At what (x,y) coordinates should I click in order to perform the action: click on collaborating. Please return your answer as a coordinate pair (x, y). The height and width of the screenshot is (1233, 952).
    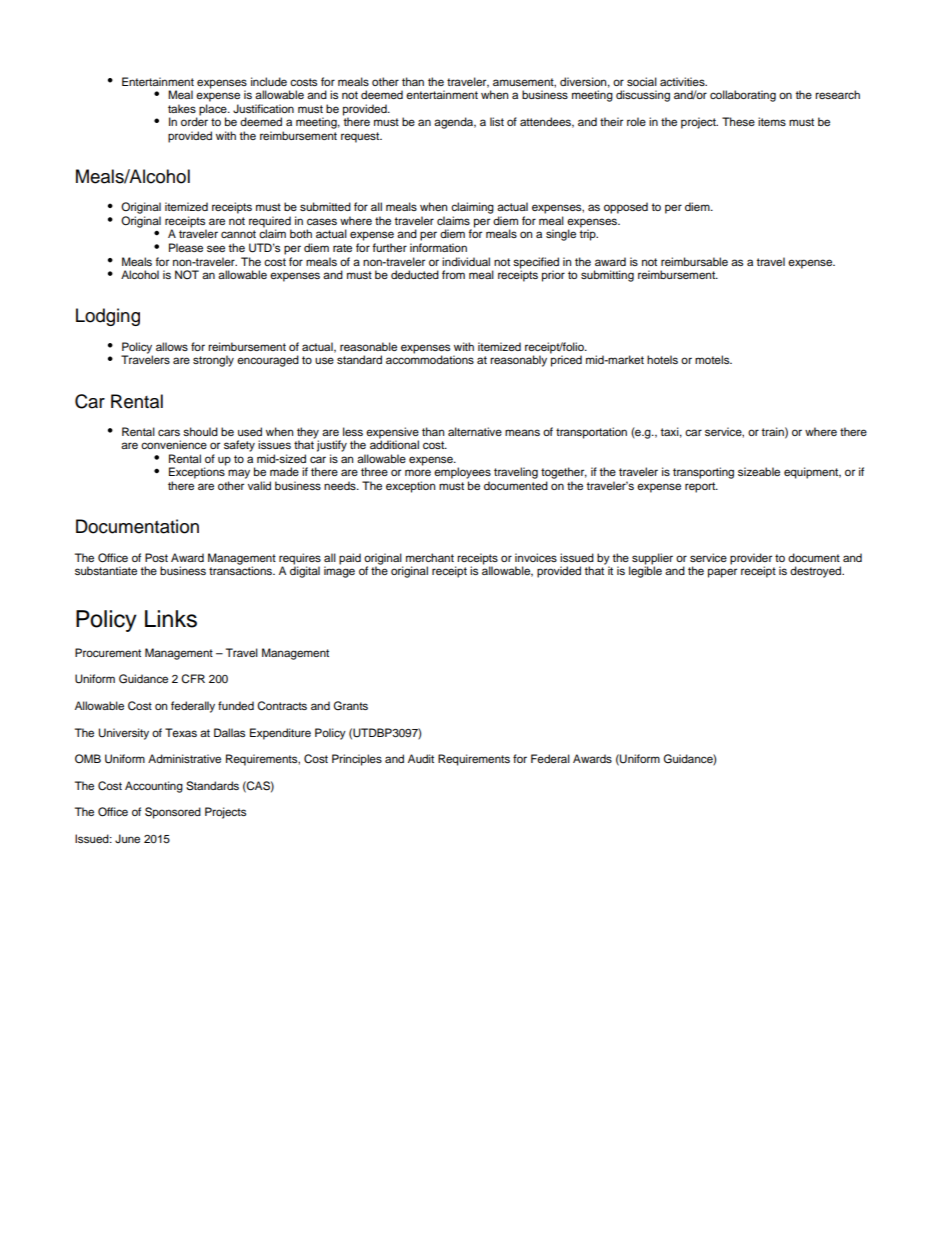
    Looking at the image, I should click on (743, 96).
